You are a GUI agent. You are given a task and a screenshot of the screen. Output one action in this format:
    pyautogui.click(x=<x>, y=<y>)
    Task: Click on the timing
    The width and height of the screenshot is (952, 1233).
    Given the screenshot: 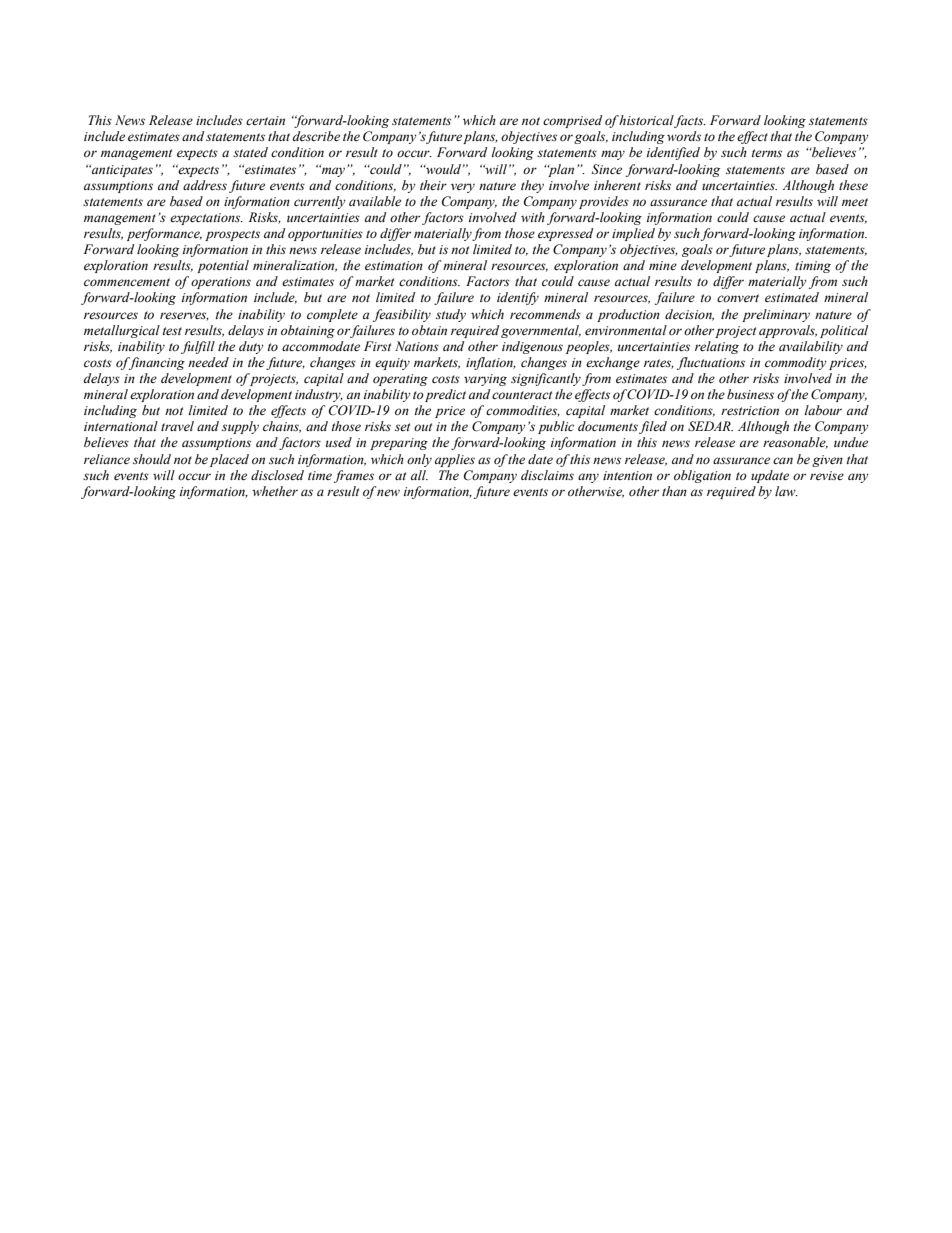 What is the action you would take?
    pyautogui.click(x=813, y=267)
